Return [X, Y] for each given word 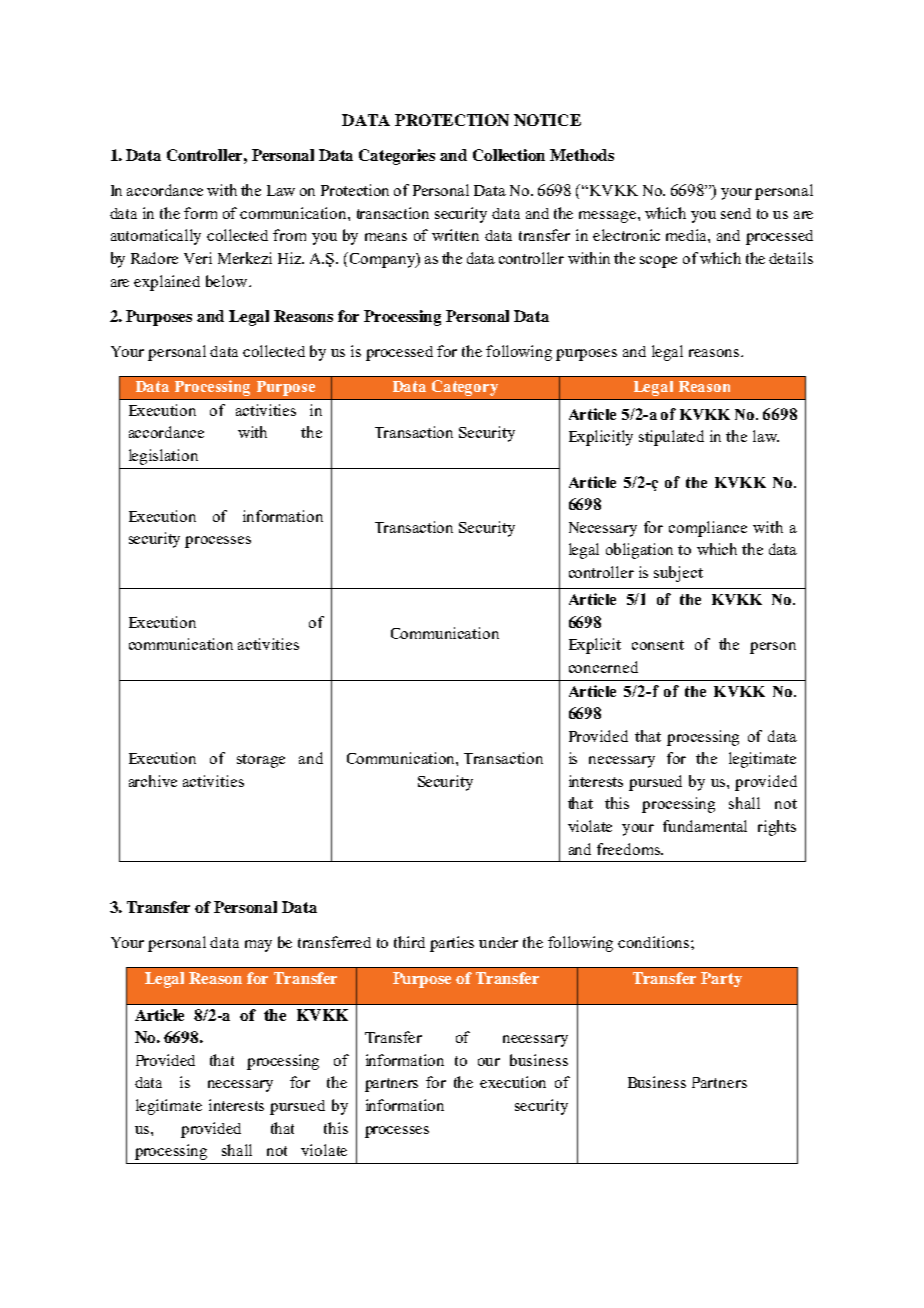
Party [721, 979]
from [289, 235]
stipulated [671, 438]
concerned [603, 667]
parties [452, 944]
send [736, 213]
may [258, 946]
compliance [708, 529]
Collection [509, 155]
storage [261, 761]
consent [658, 645]
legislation [163, 457]
